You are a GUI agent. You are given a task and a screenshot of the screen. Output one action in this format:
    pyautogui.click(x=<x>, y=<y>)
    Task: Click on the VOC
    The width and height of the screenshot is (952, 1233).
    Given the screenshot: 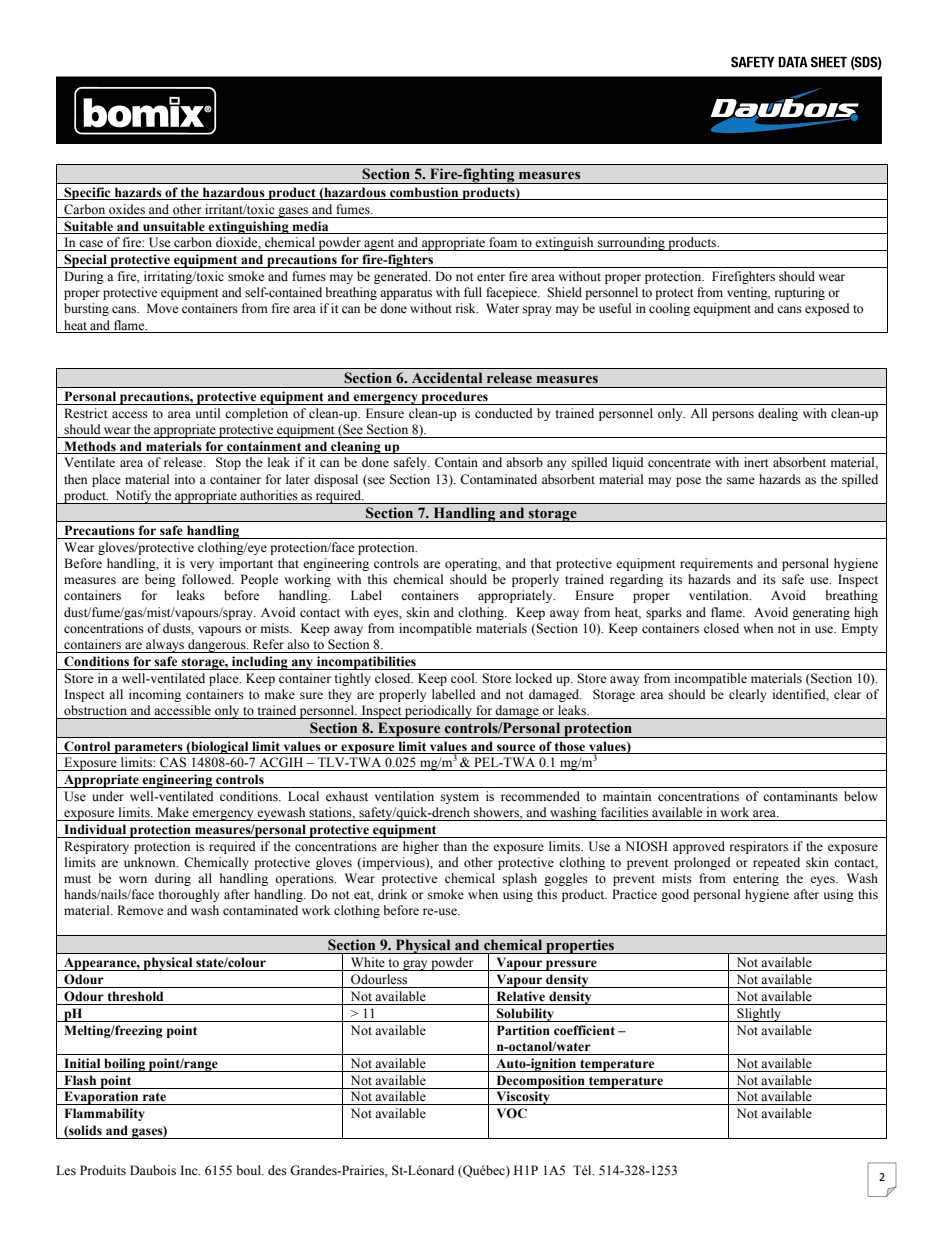 What is the action you would take?
    pyautogui.click(x=512, y=1113)
